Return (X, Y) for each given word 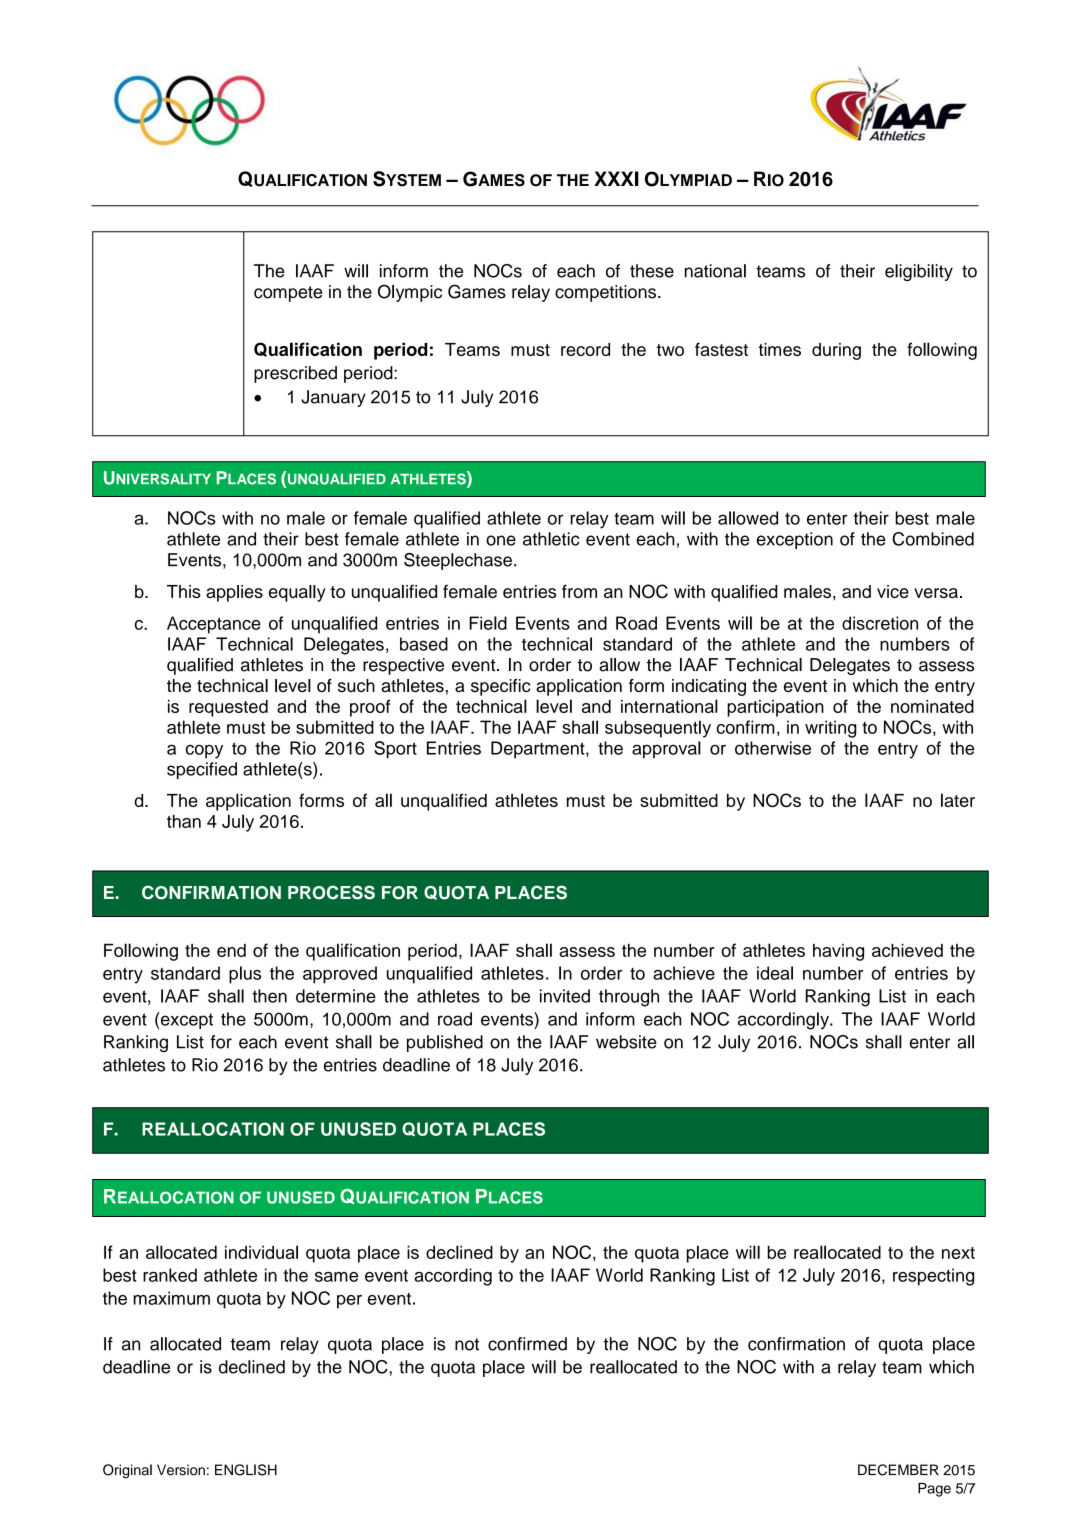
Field (488, 623)
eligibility (919, 272)
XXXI (616, 178)
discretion (880, 623)
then (269, 996)
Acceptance (214, 625)
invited (565, 996)
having (838, 952)
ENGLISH (246, 1470)
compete (288, 294)
